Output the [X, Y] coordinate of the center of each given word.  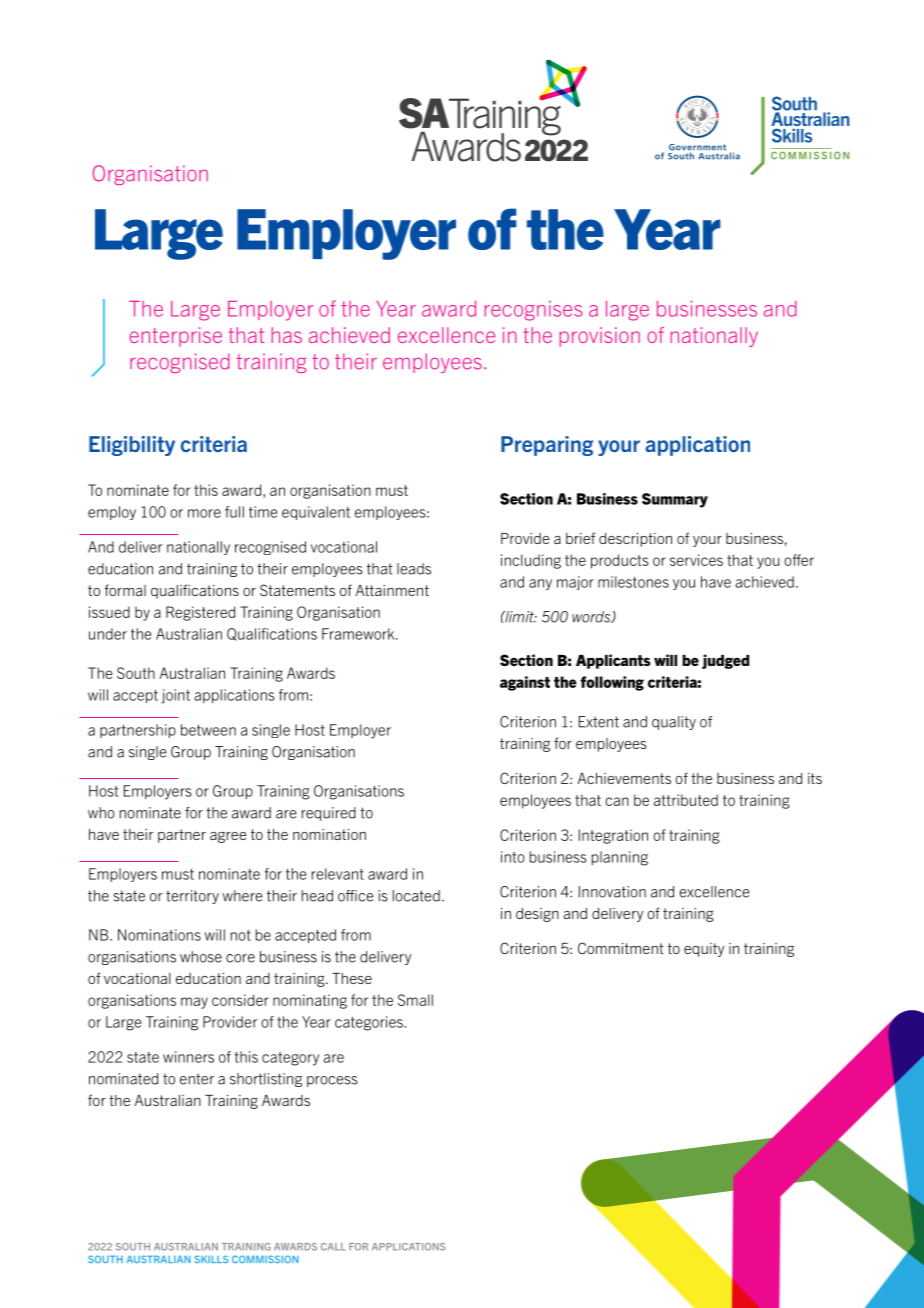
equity [704, 950]
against [525, 683]
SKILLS [211, 1259]
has [287, 335]
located [416, 896]
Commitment [621, 948]
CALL [333, 1247]
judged [725, 661]
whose [201, 957]
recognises [533, 311]
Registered [200, 613]
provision [600, 337]
